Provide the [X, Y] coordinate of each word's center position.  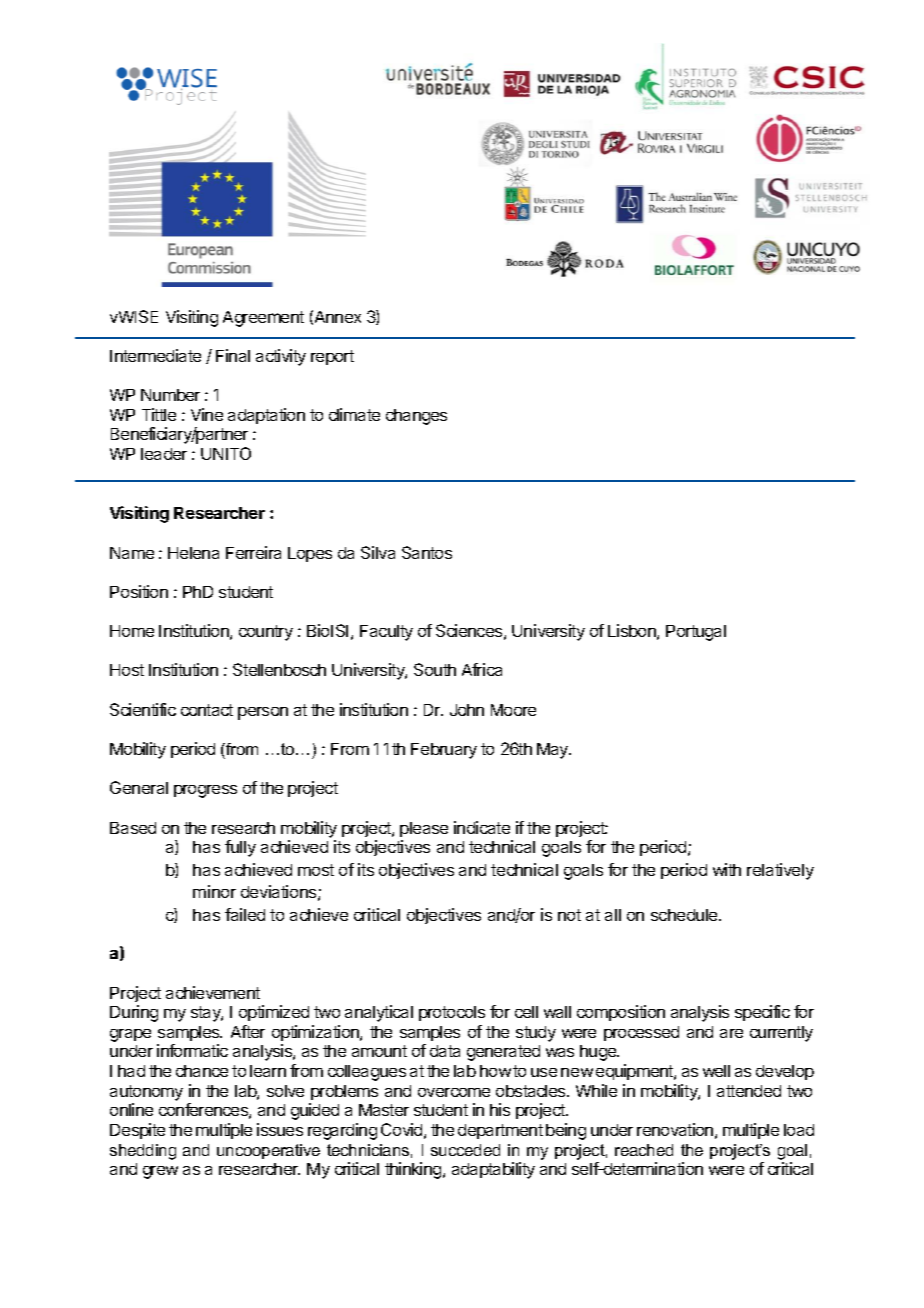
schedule [685, 915]
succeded [465, 1150]
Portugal [696, 633]
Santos [427, 552]
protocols [452, 1013]
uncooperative [268, 1151]
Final [233, 355]
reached [644, 1150]
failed [245, 914]
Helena [193, 553]
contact [207, 710]
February [444, 751]
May [554, 751]
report [332, 357]
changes [416, 417]
